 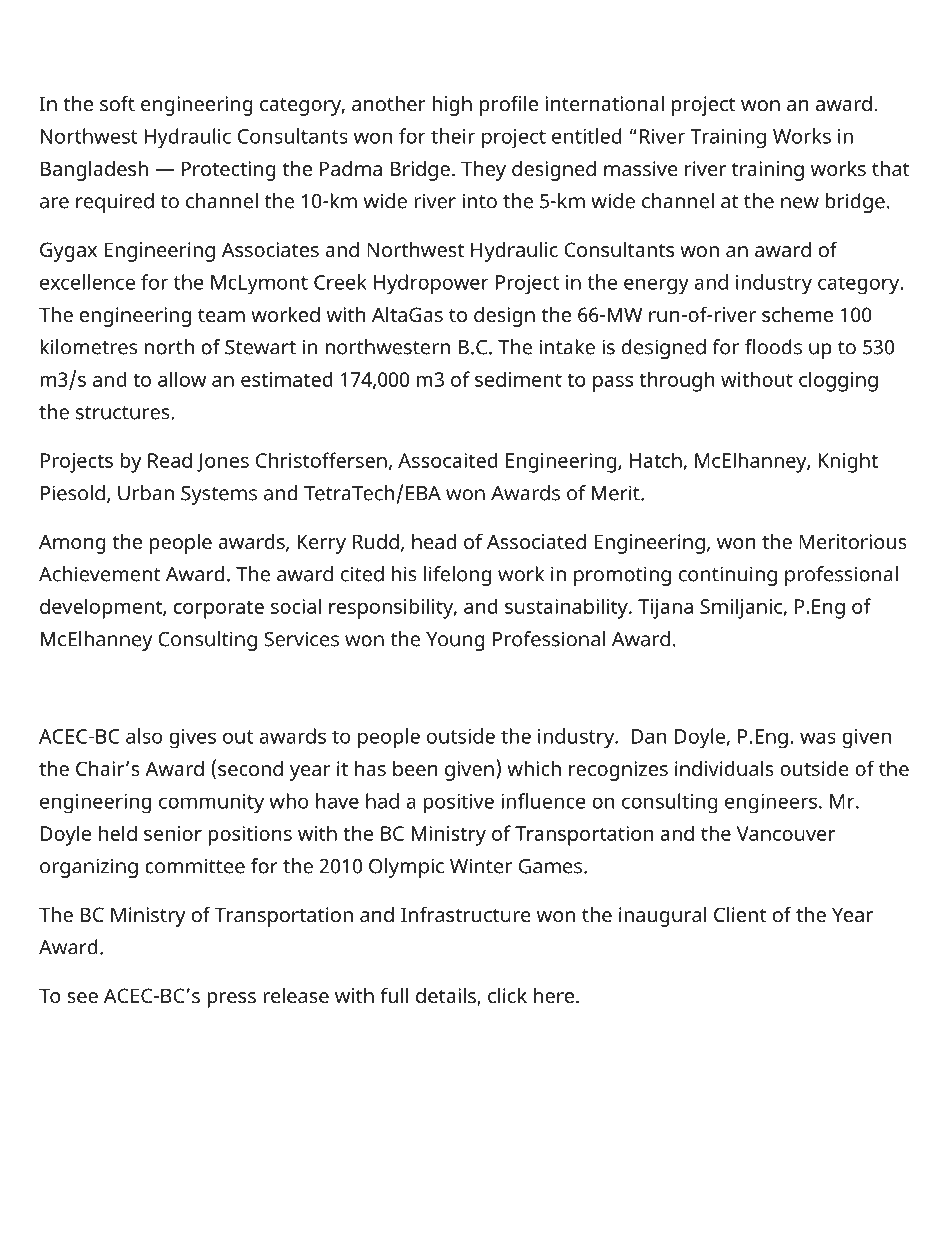 I want to click on see, so click(x=82, y=997).
